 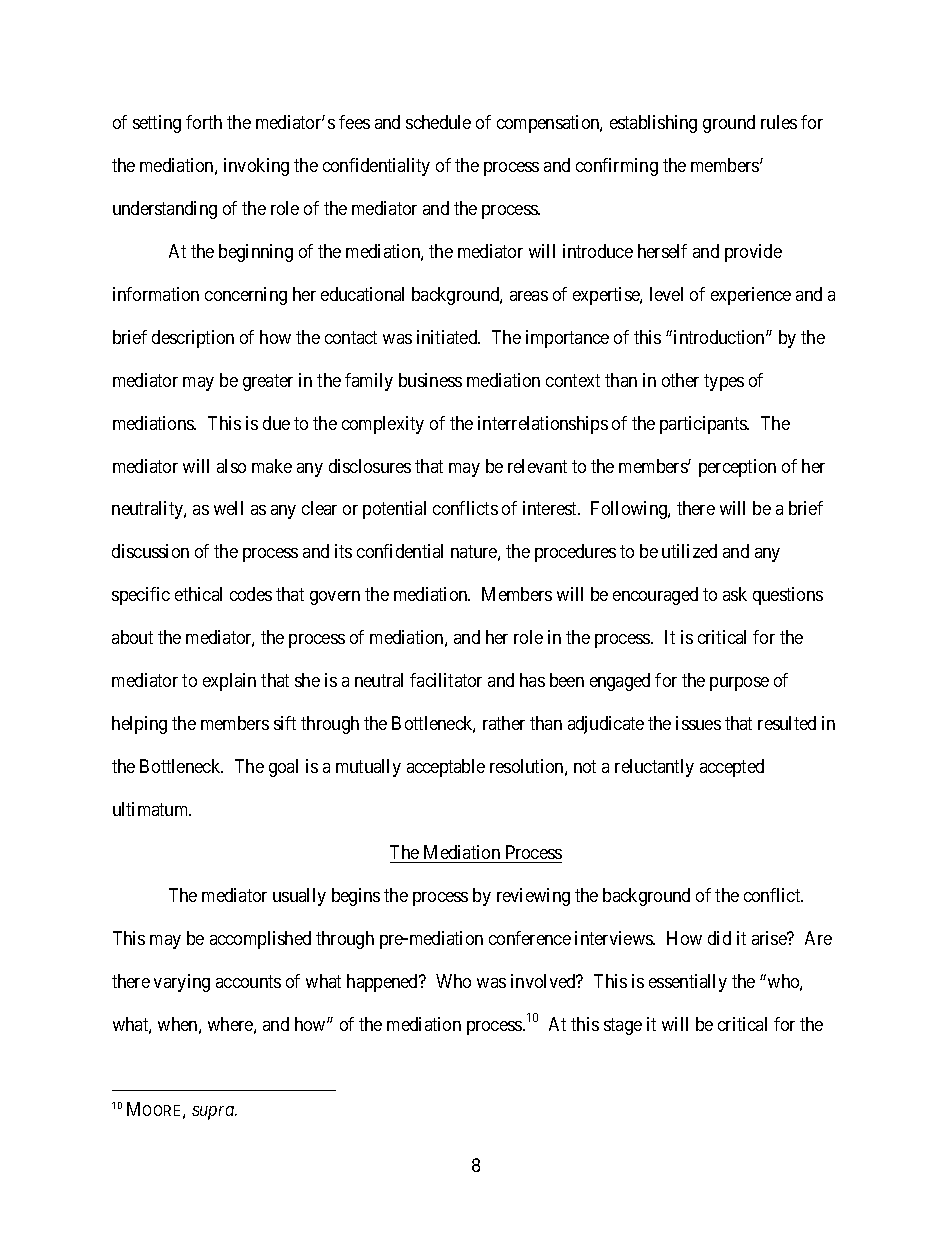 What do you see at coordinates (446, 680) in the screenshot?
I see `facilitator` at bounding box center [446, 680].
